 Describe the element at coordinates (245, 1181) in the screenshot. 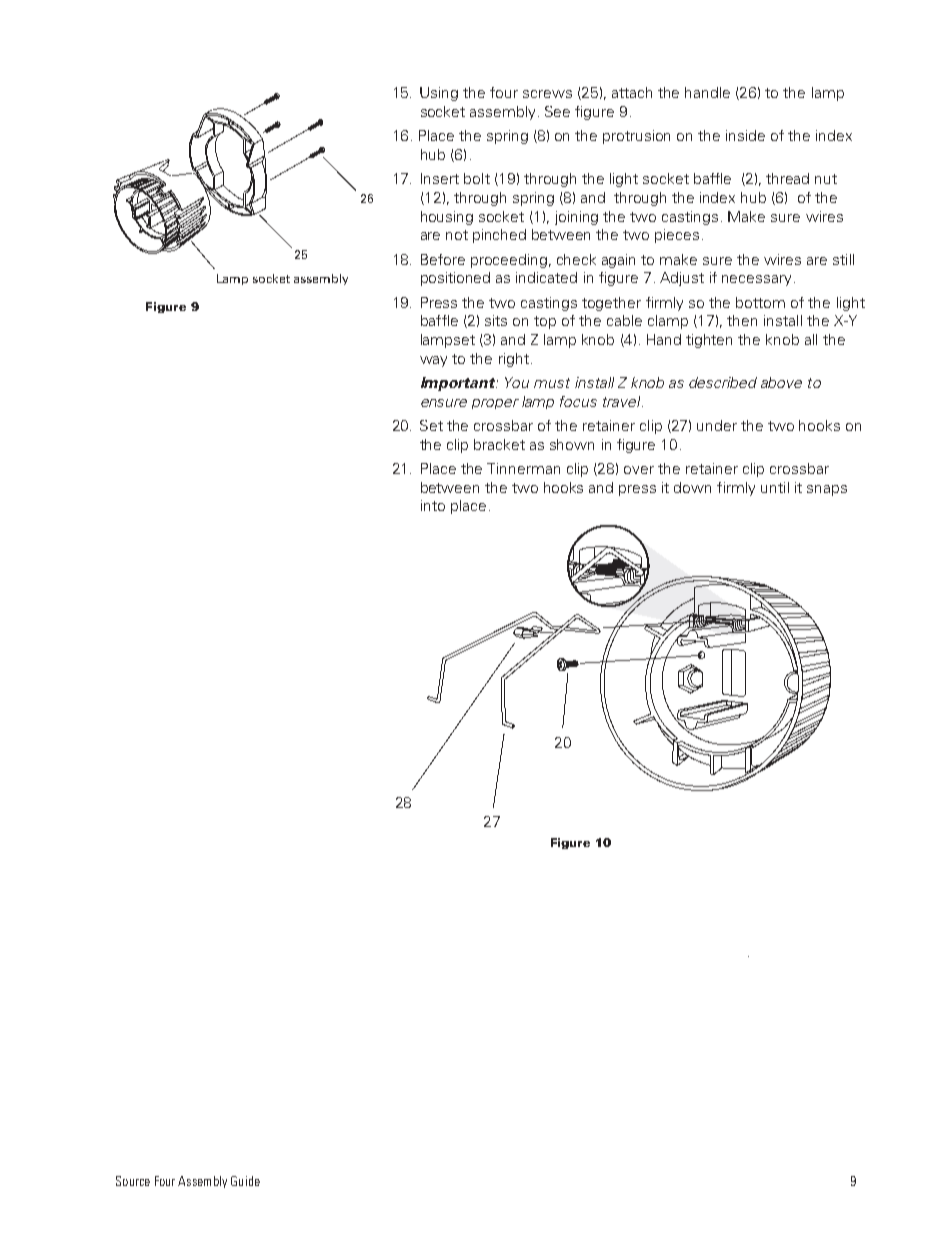

I see `Guide` at that location.
